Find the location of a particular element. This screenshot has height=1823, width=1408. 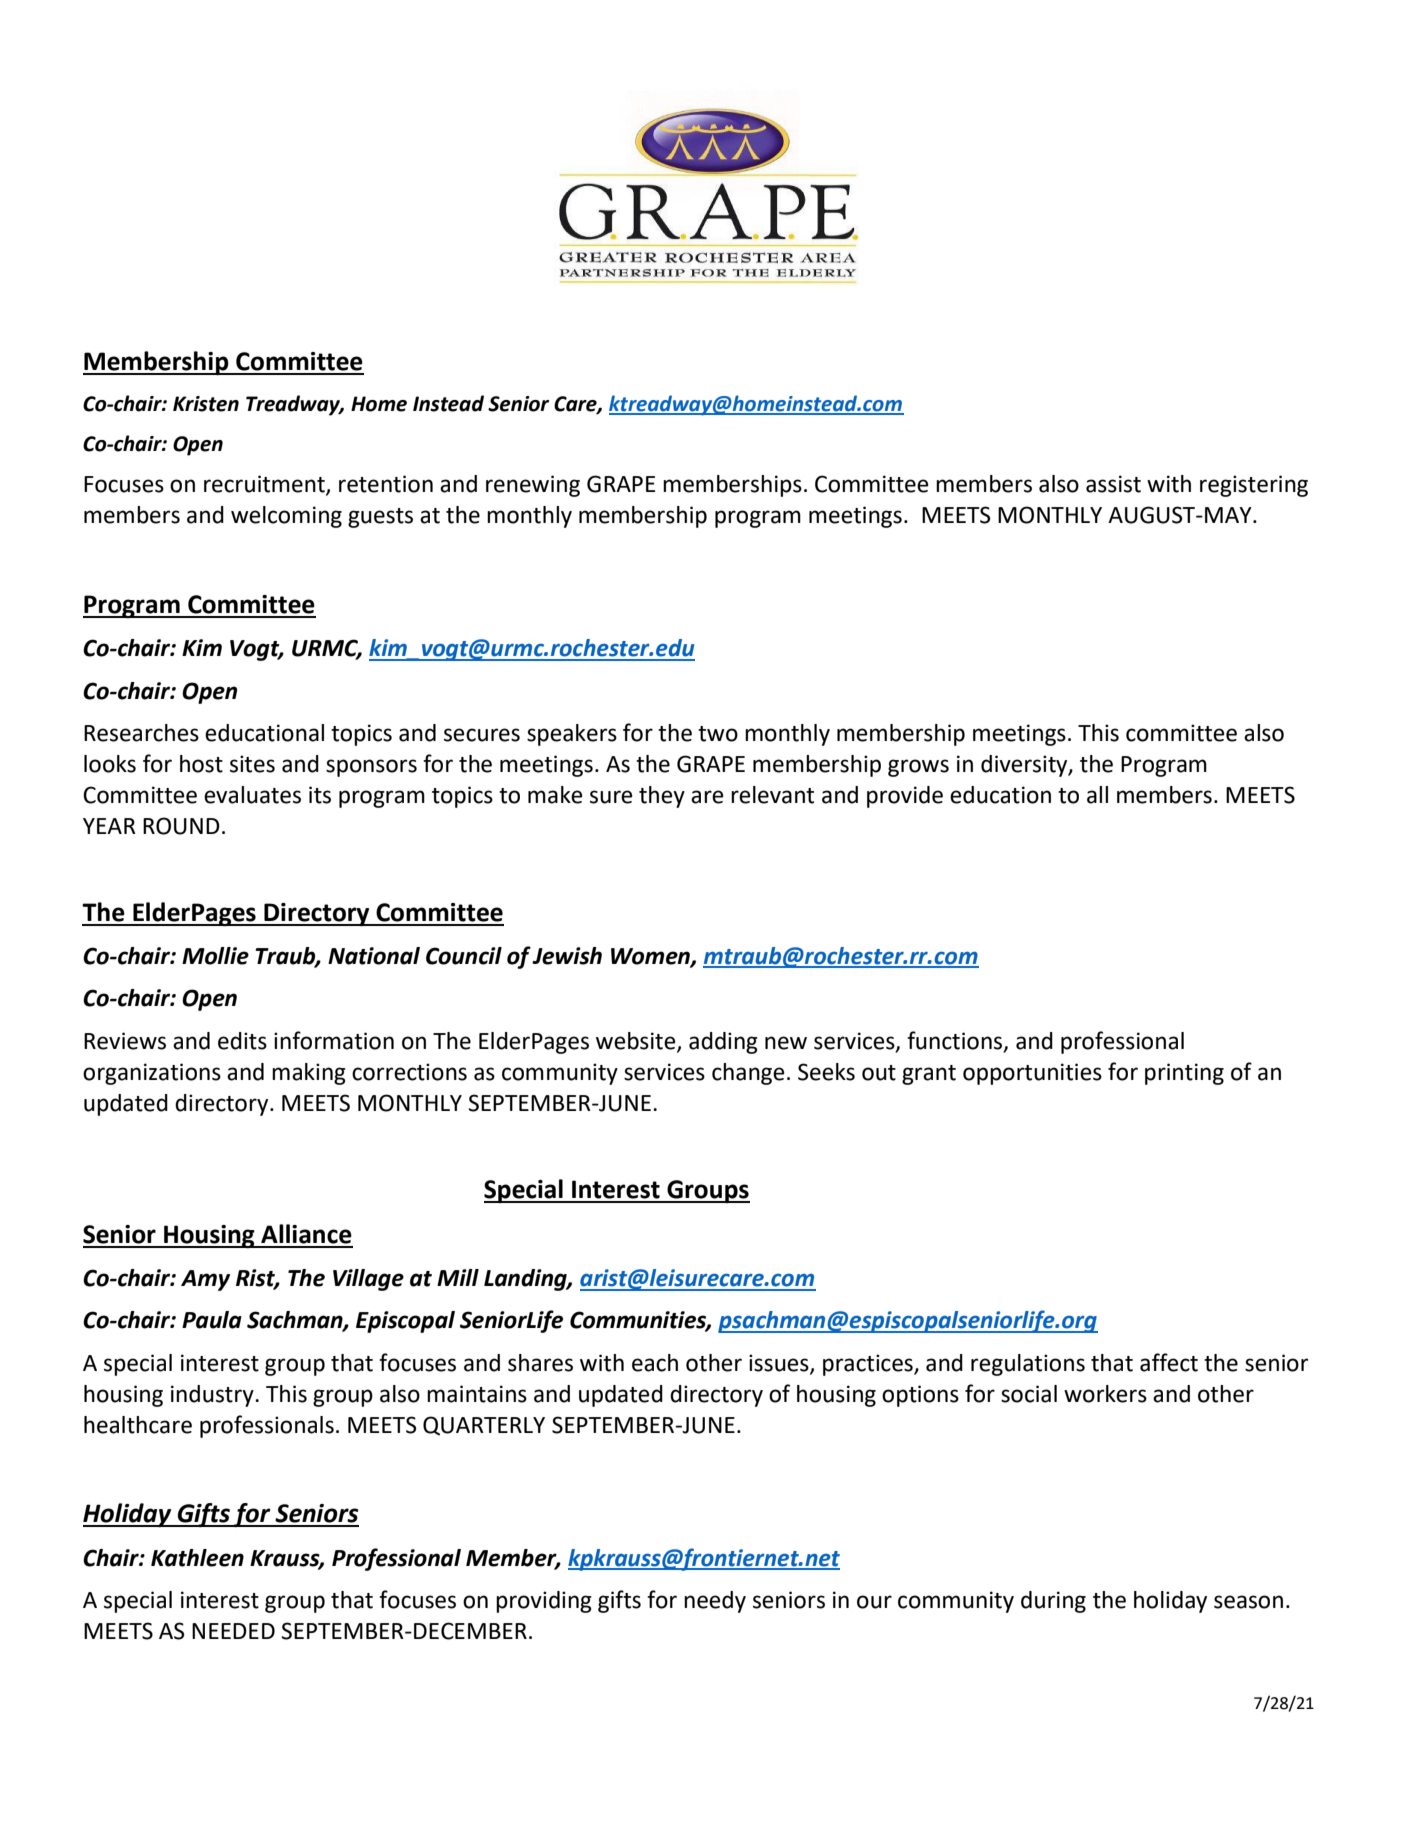

Mill is located at coordinates (458, 1277).
